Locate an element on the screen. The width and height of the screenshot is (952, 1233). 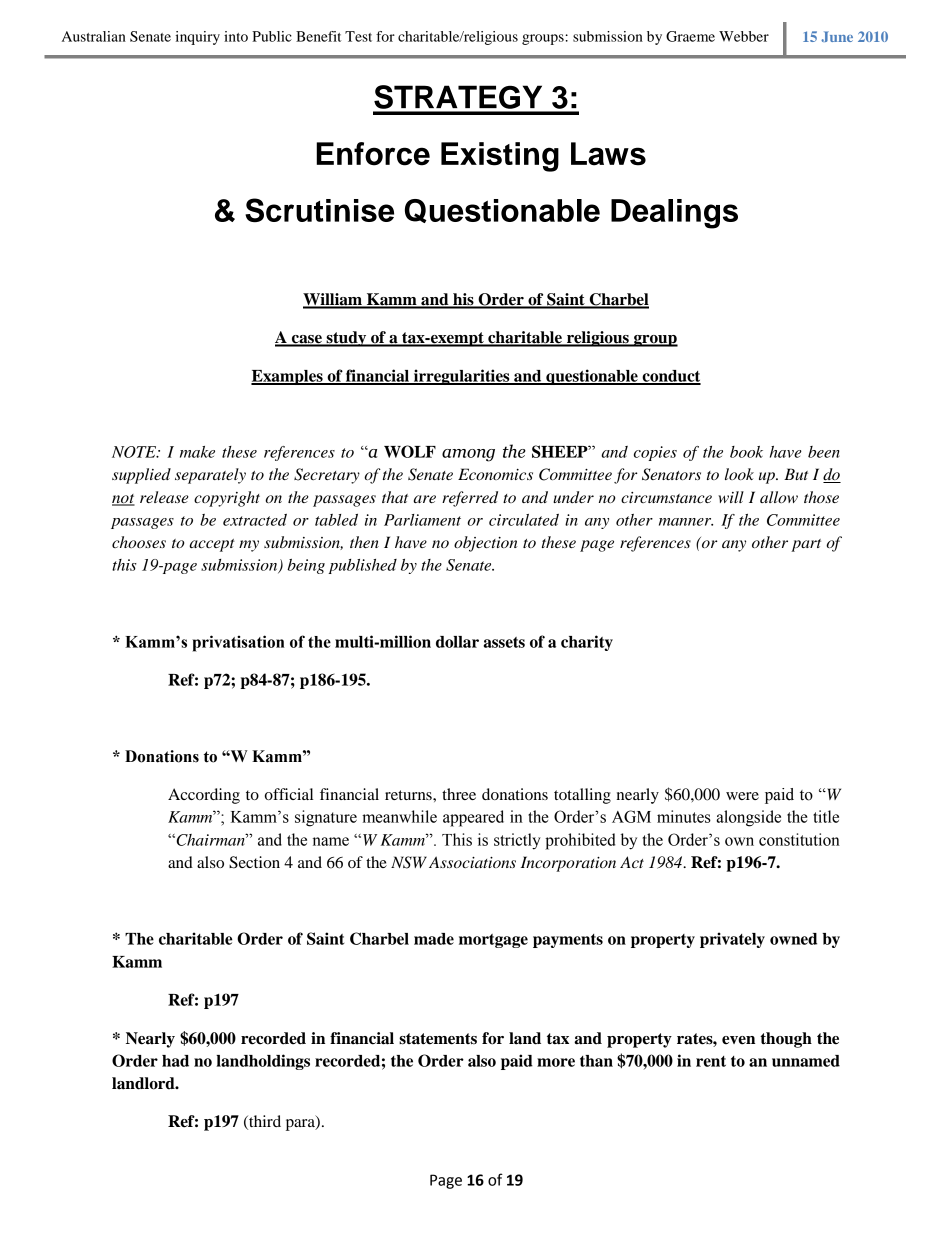
accept is located at coordinates (212, 545).
